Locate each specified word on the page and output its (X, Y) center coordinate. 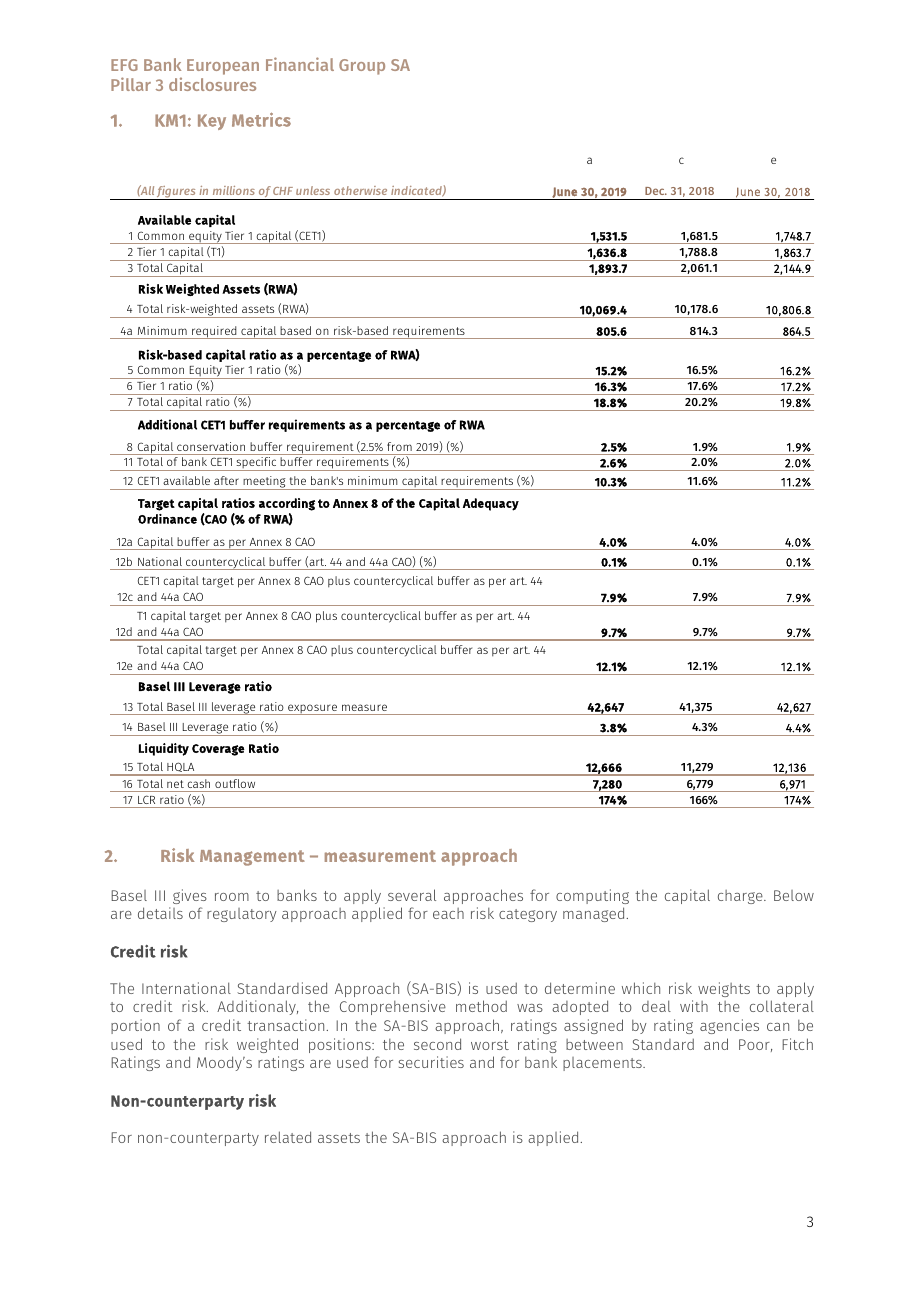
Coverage (218, 750)
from (399, 446)
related (288, 1137)
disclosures (212, 84)
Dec (656, 191)
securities (431, 1062)
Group (362, 67)
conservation (211, 446)
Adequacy (491, 504)
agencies (729, 1026)
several (412, 895)
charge (741, 897)
